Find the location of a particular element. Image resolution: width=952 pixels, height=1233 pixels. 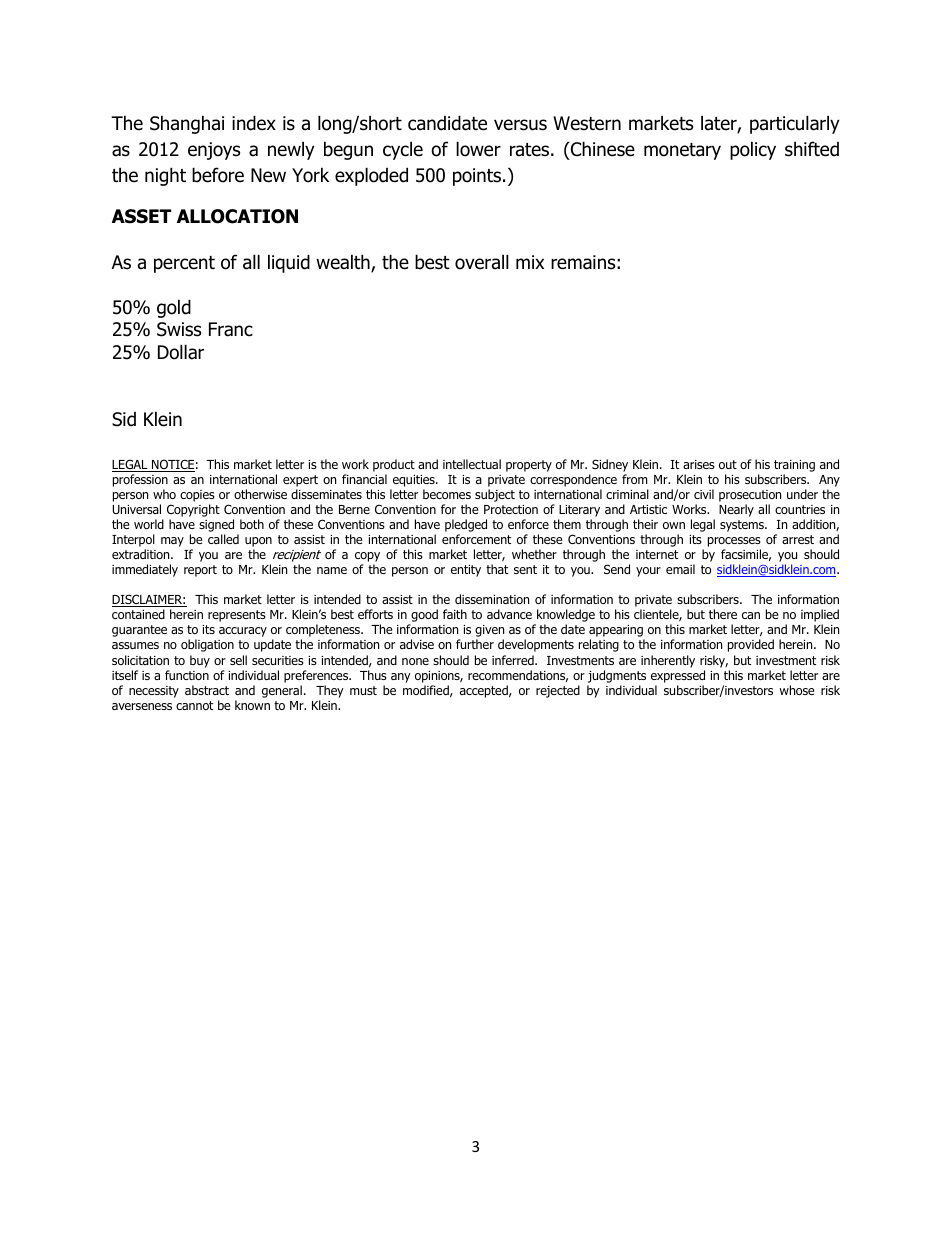

intellectual is located at coordinates (472, 464).
